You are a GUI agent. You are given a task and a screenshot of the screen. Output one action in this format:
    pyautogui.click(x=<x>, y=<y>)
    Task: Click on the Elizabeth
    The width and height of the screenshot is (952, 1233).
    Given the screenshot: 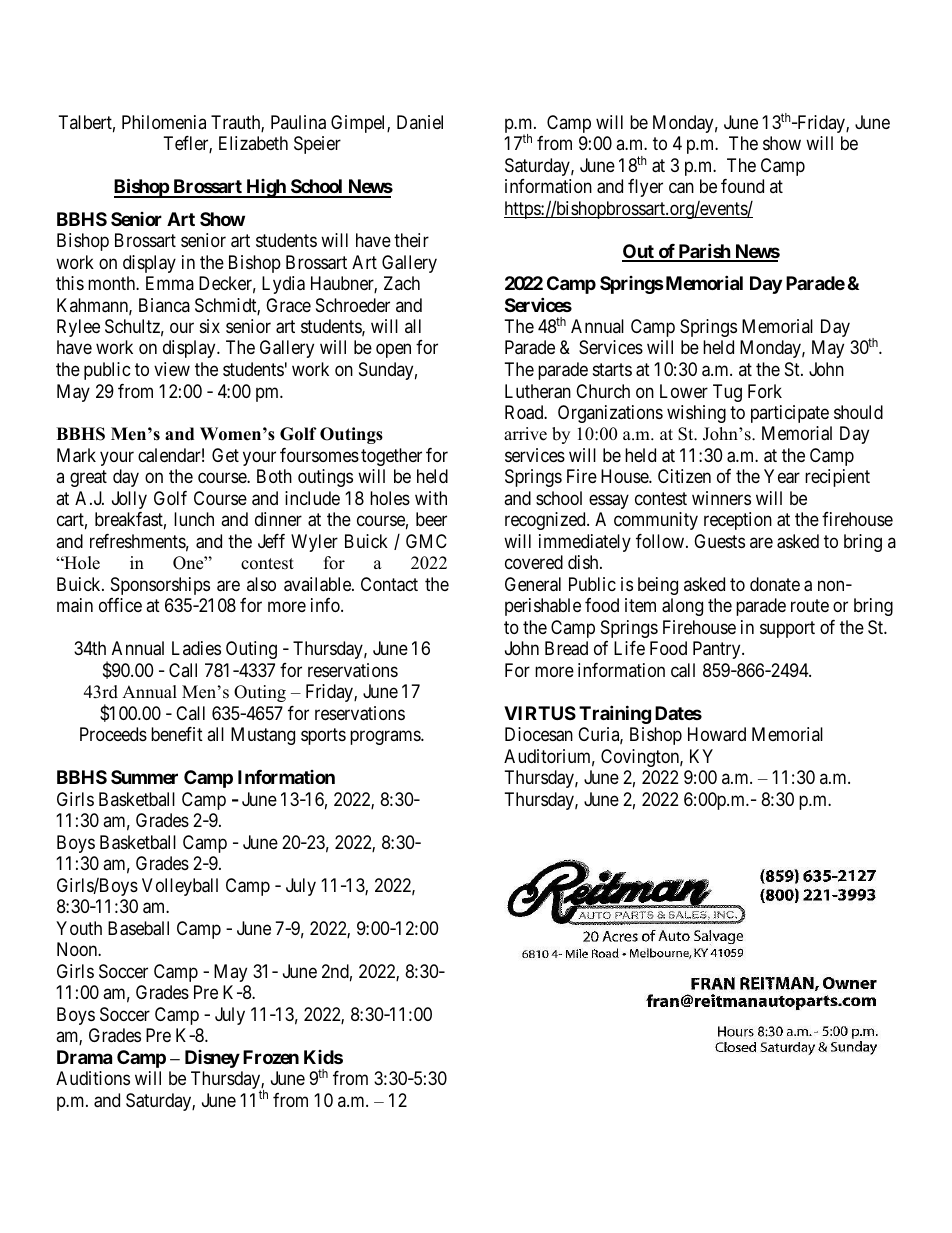 What is the action you would take?
    pyautogui.click(x=253, y=143)
